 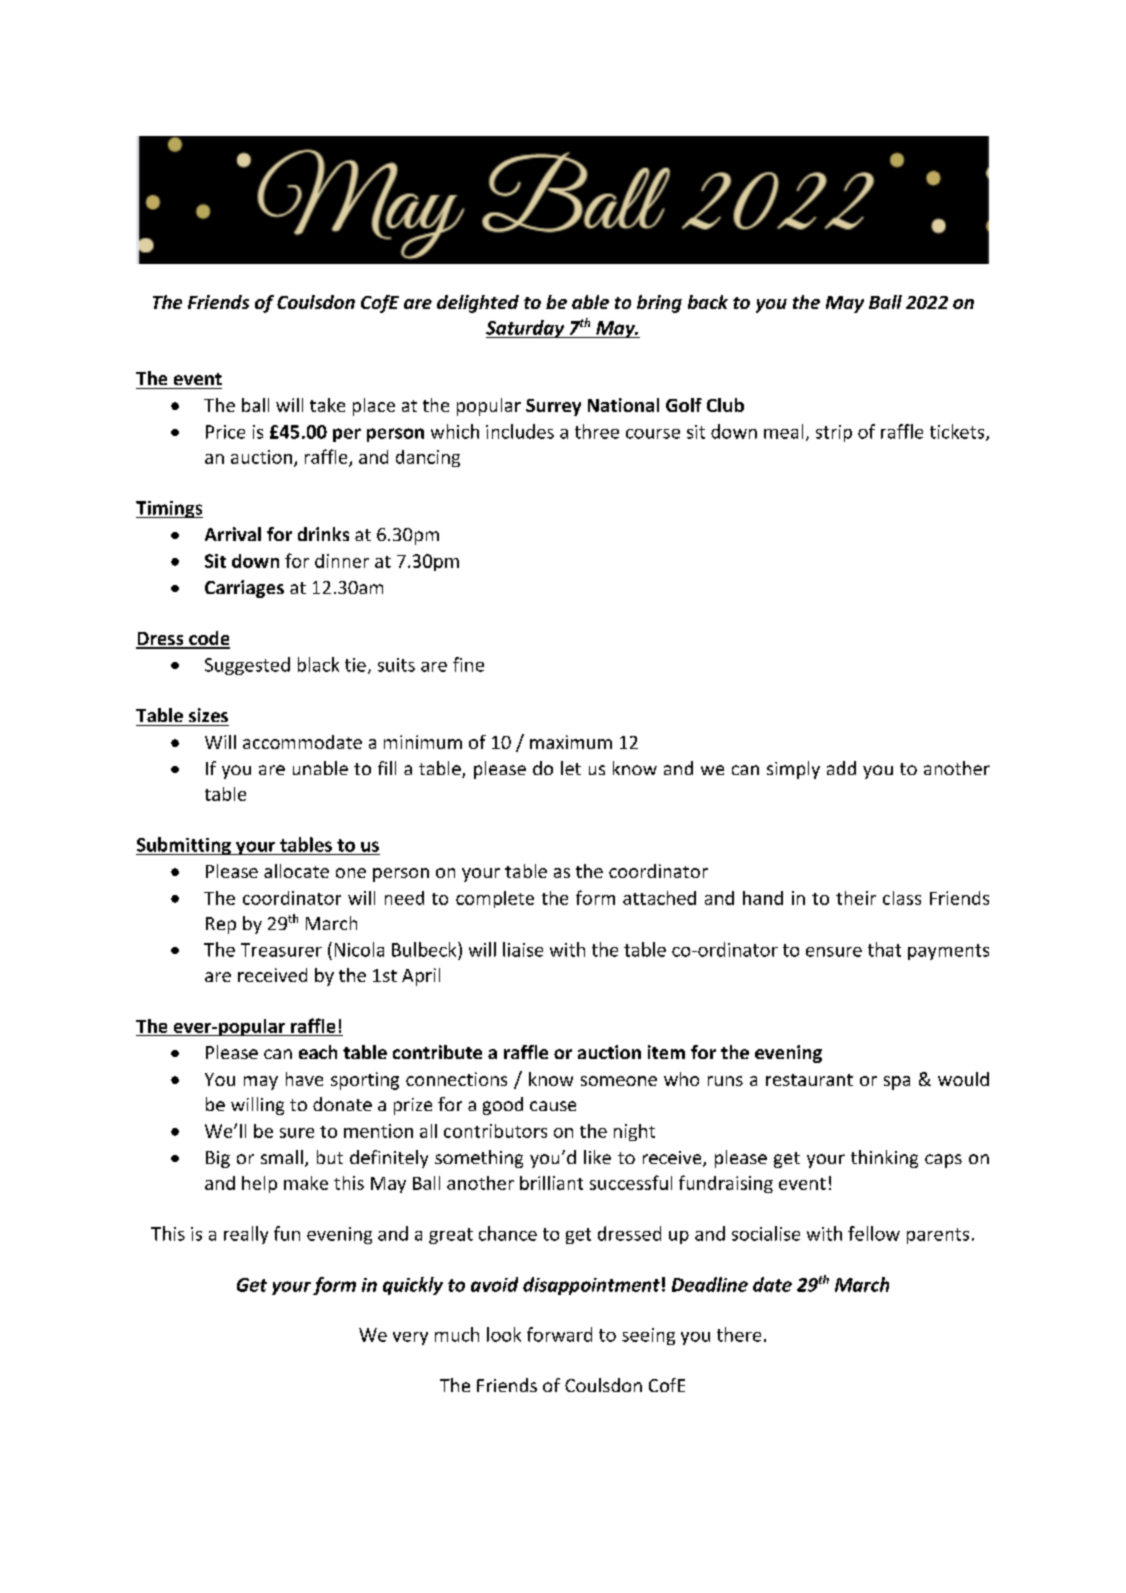 What do you see at coordinates (591, 1286) in the screenshot?
I see `disappointment` at bounding box center [591, 1286].
